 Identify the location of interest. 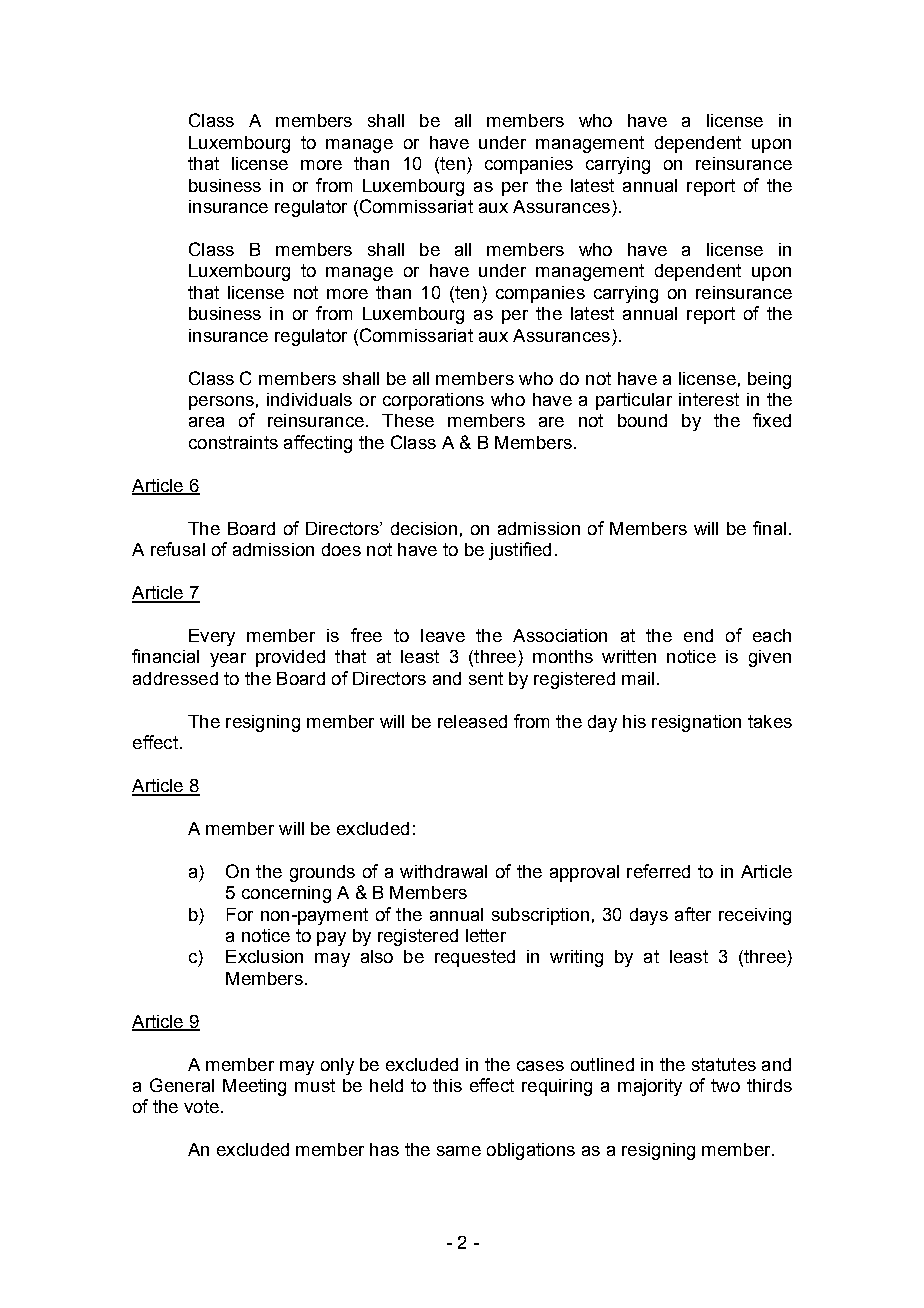
(709, 399).
